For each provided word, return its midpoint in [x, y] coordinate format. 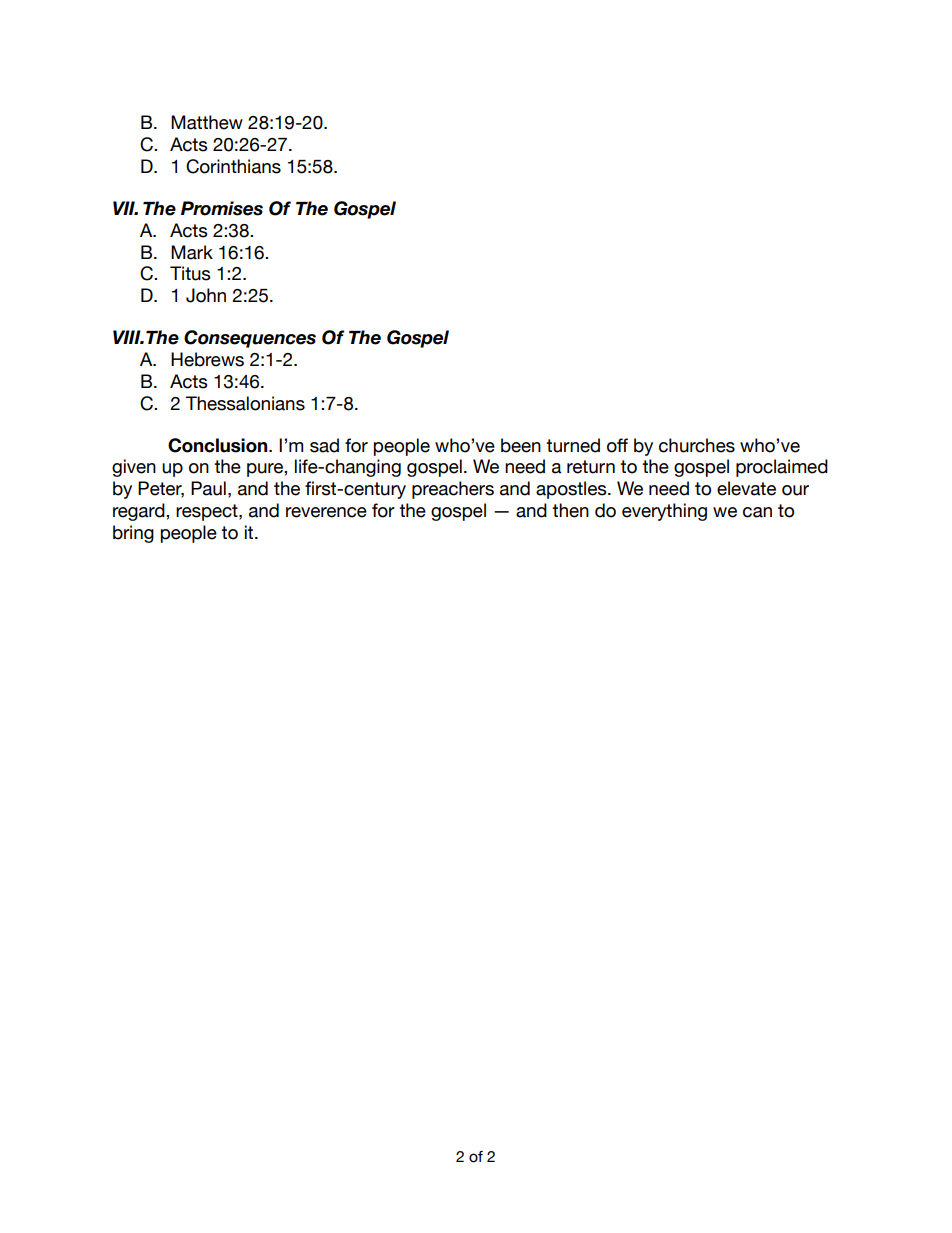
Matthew [207, 122]
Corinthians [233, 166]
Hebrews [207, 359]
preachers [453, 490]
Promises [222, 208]
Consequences [250, 339]
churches [697, 445]
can [757, 512]
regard [140, 512]
